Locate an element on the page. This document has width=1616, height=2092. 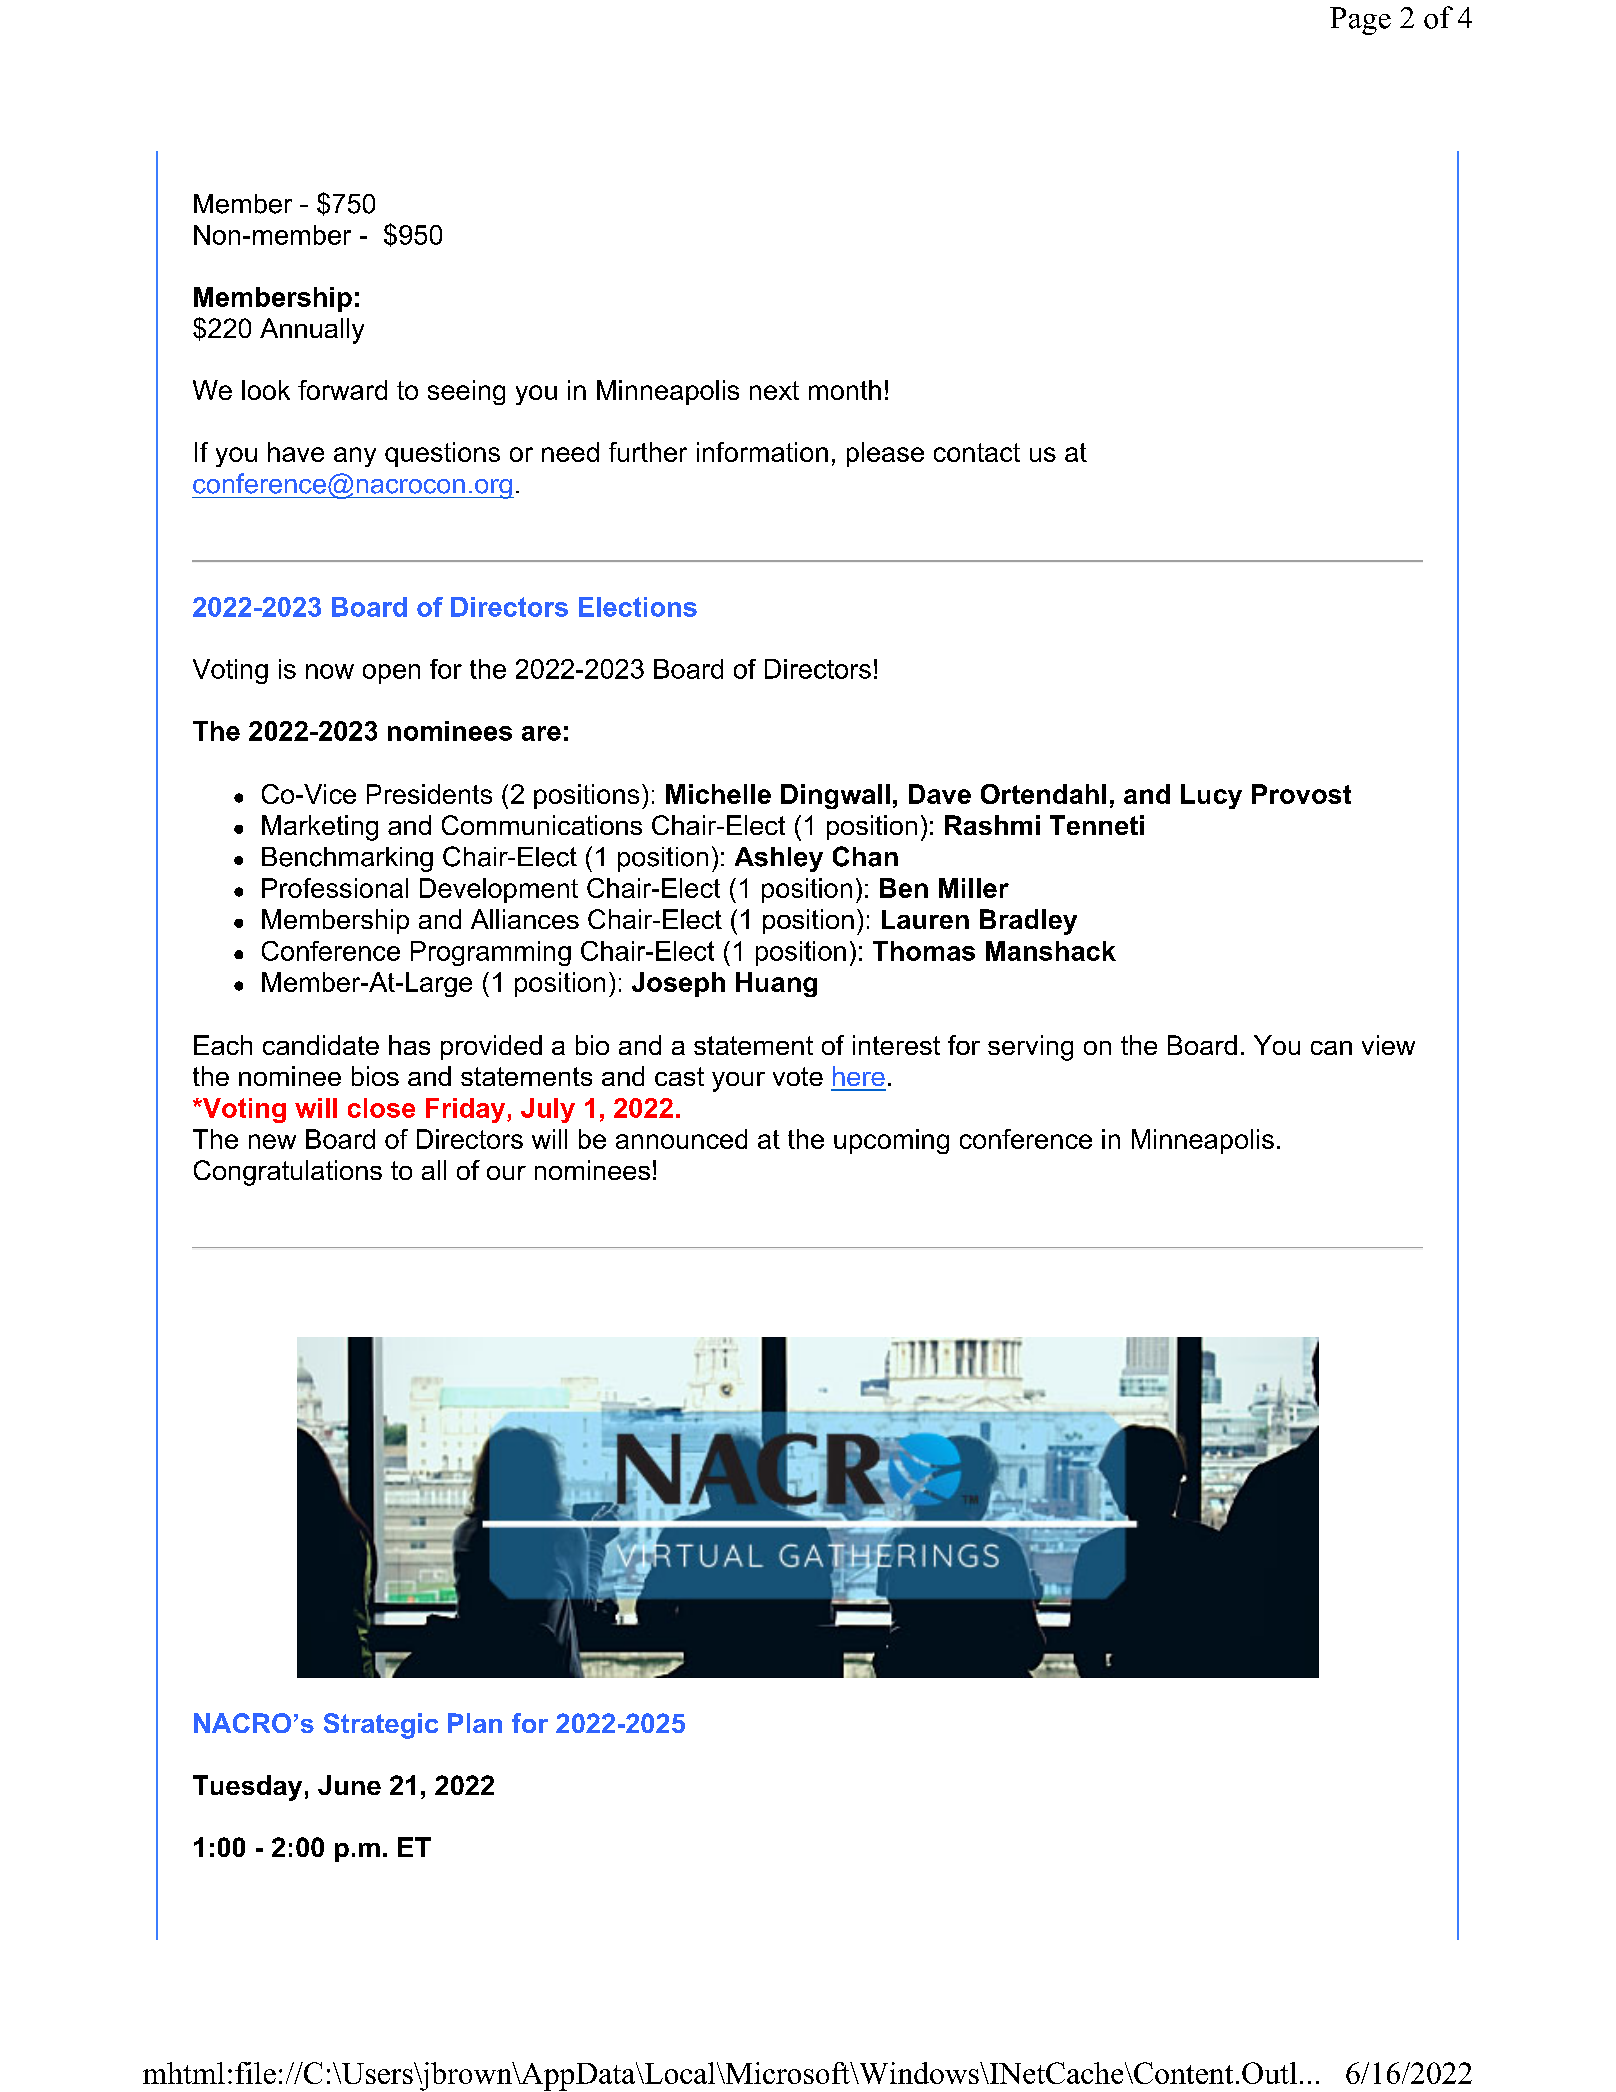
Strategic is located at coordinates (381, 1726).
